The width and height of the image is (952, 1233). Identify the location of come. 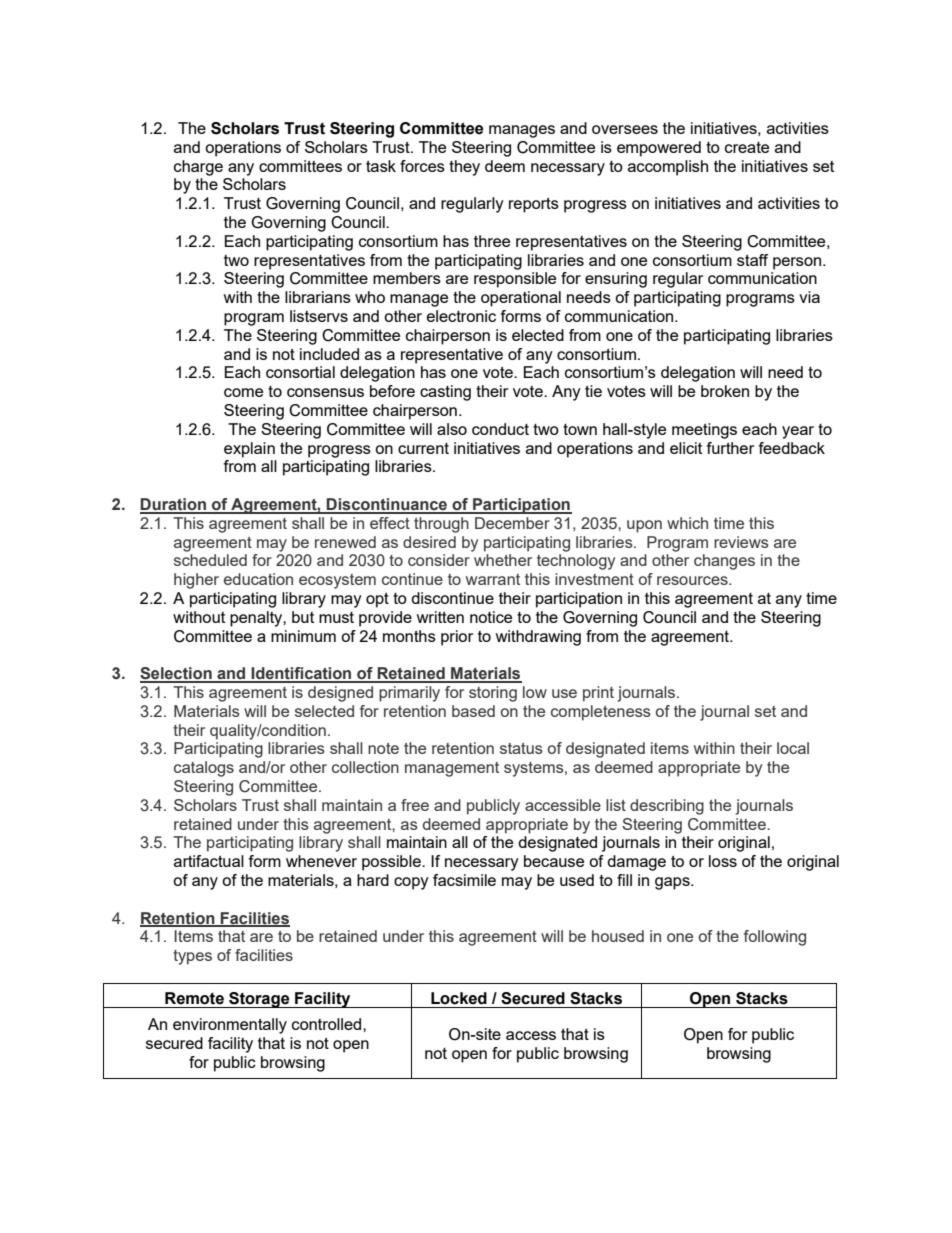
(243, 392).
